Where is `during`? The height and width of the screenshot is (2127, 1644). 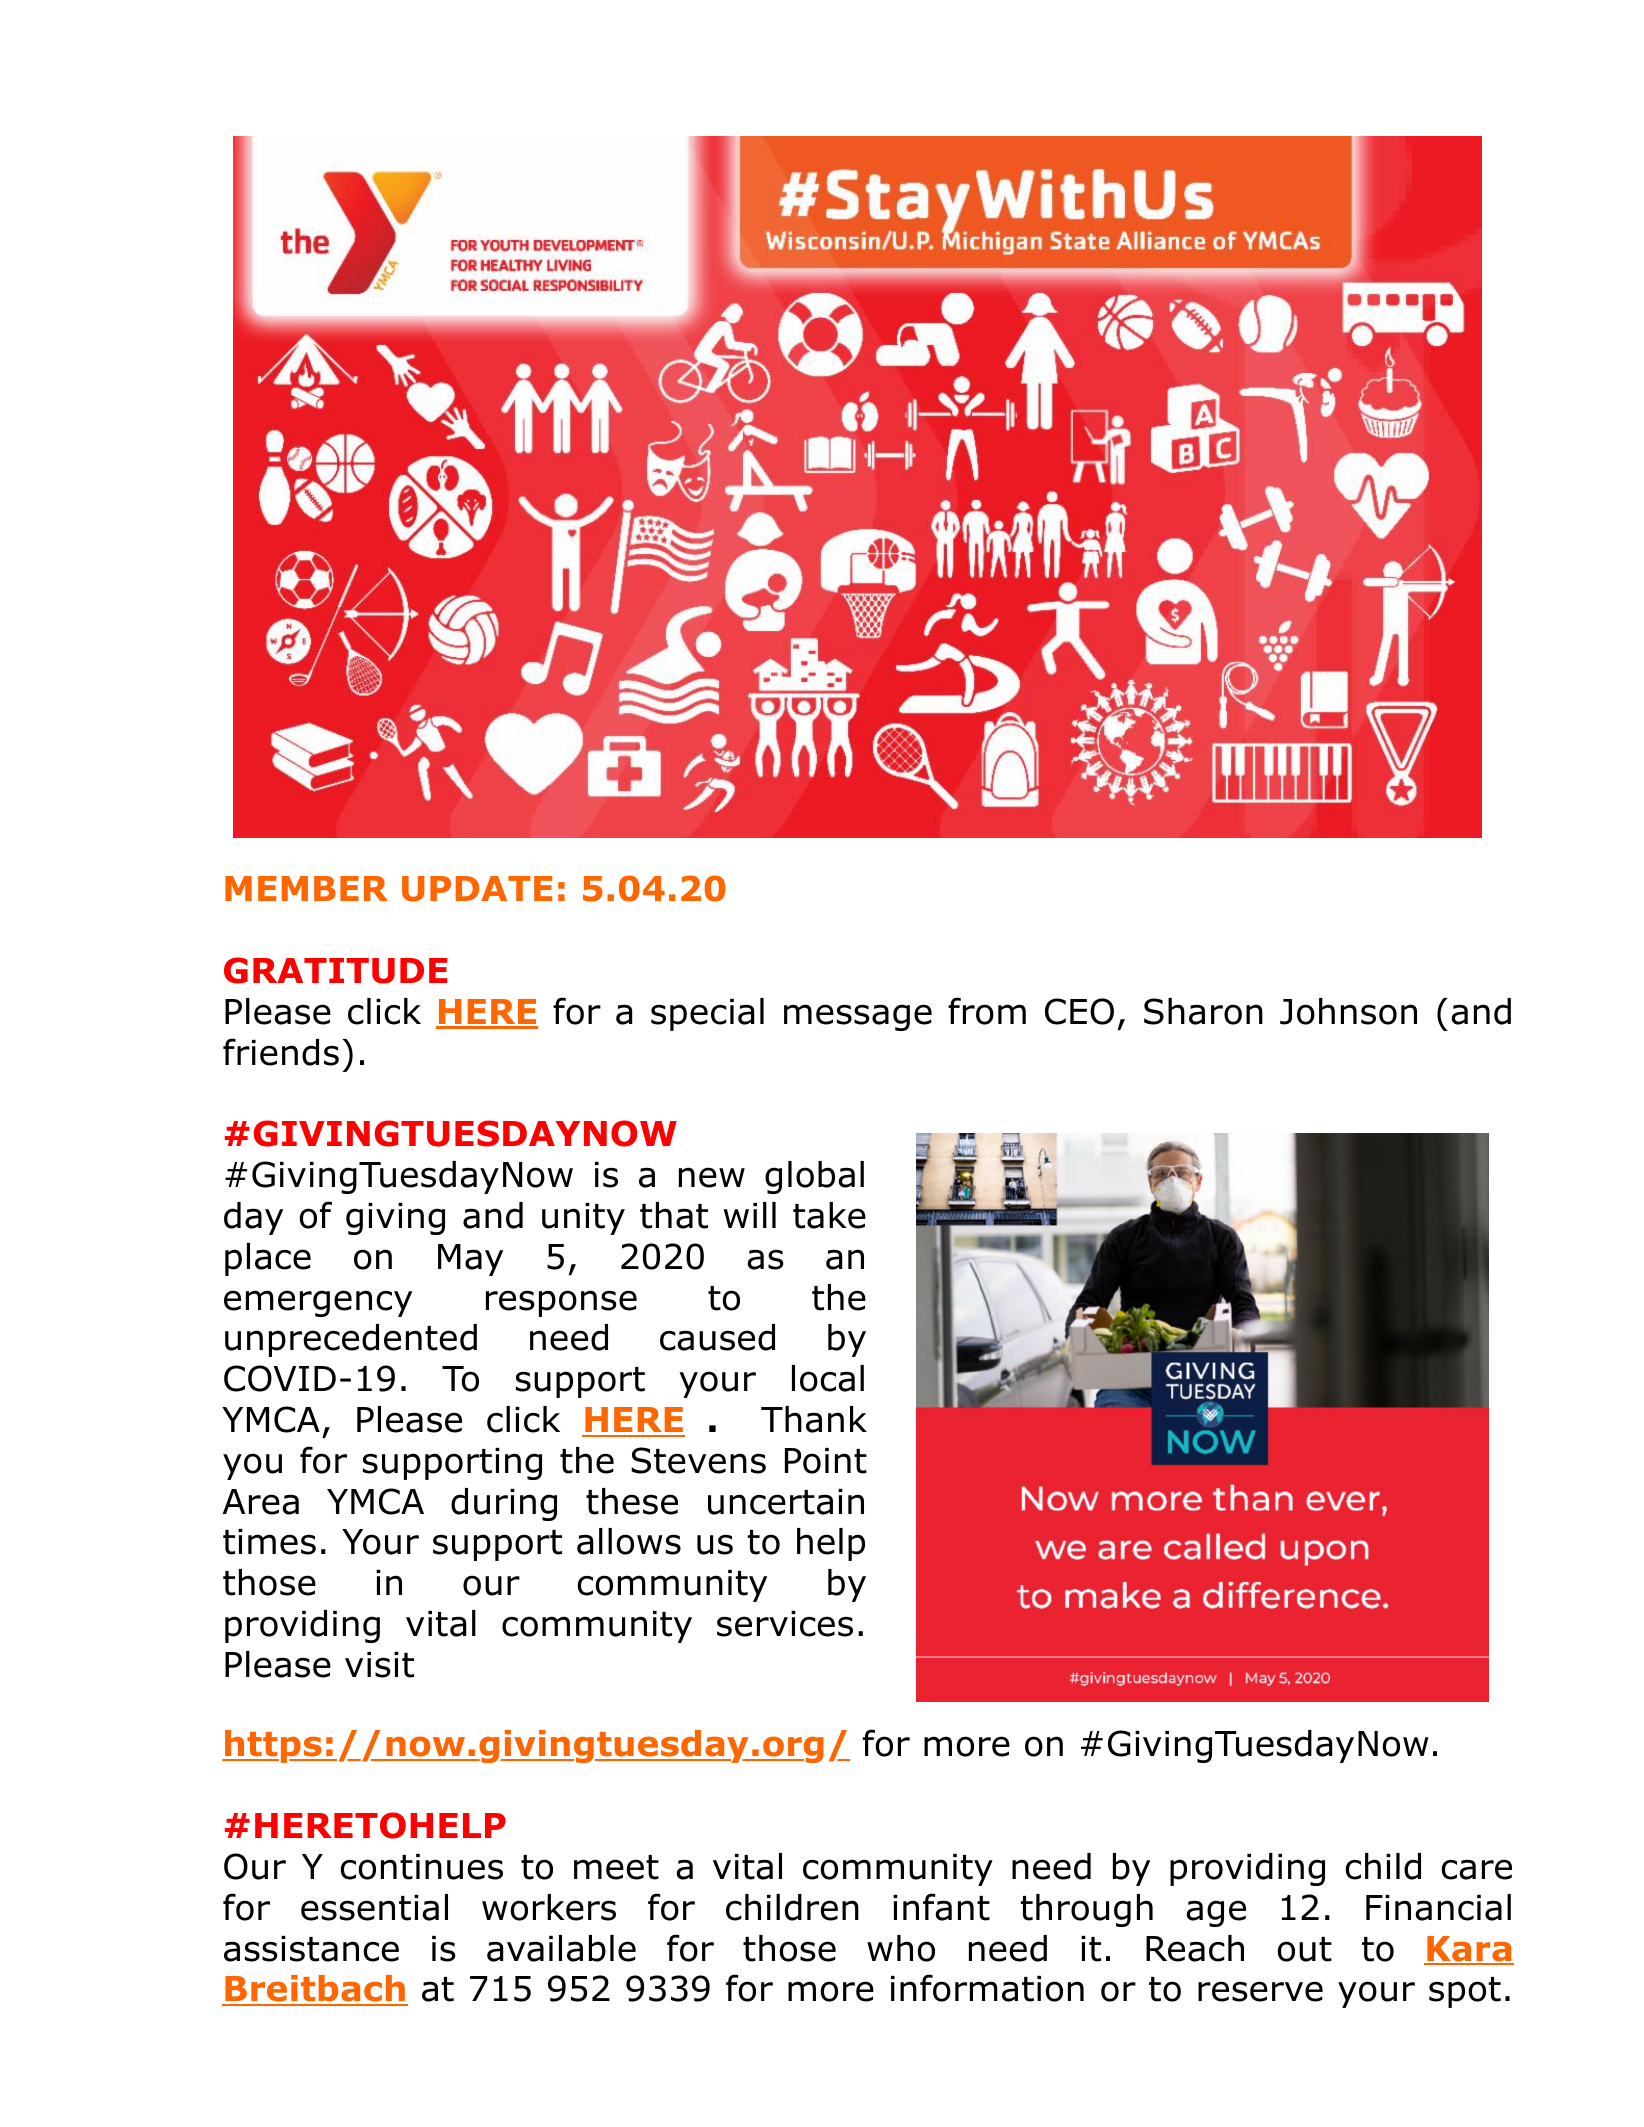 during is located at coordinates (504, 1504).
